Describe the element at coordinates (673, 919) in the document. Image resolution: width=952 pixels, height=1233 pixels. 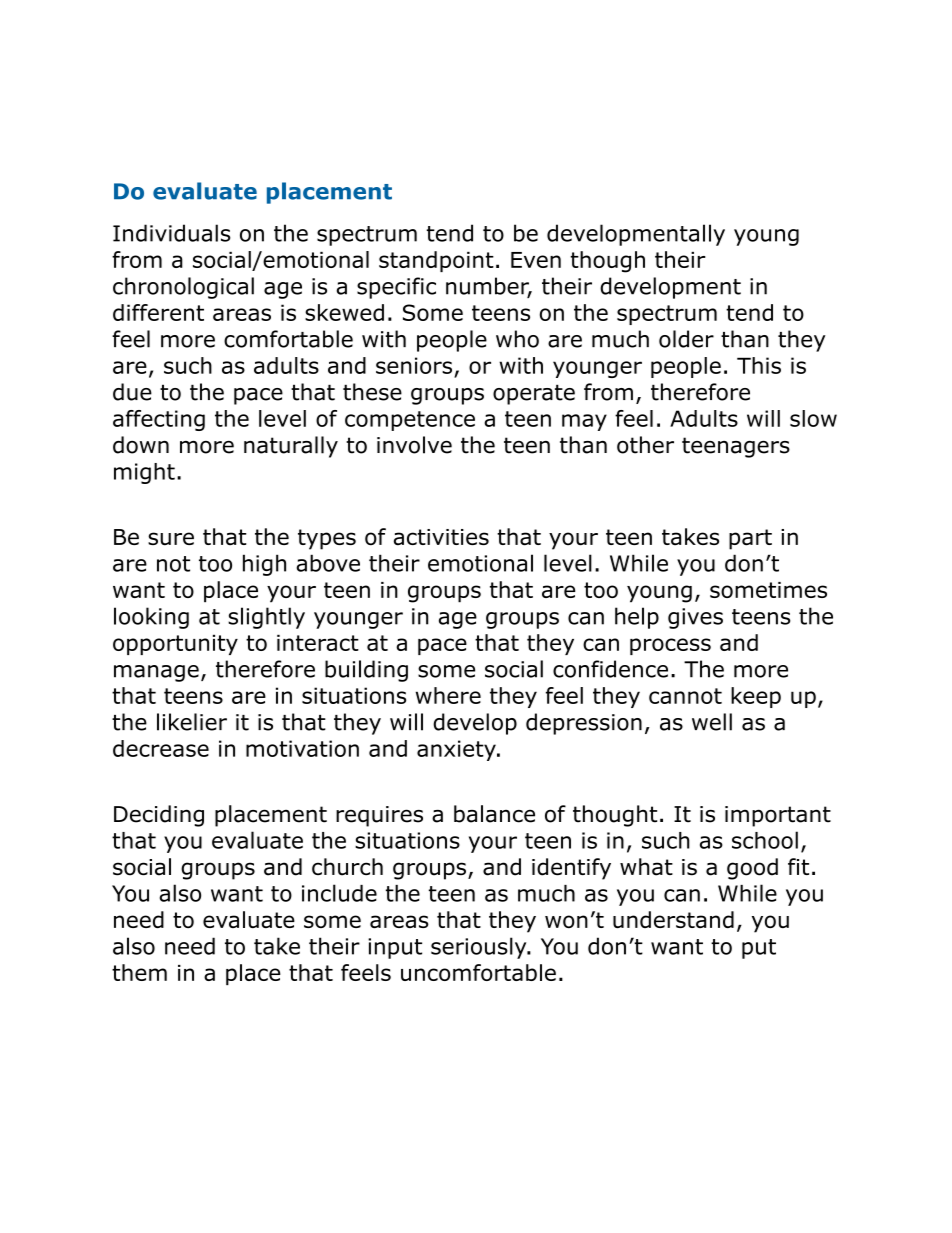
I see `understand` at that location.
